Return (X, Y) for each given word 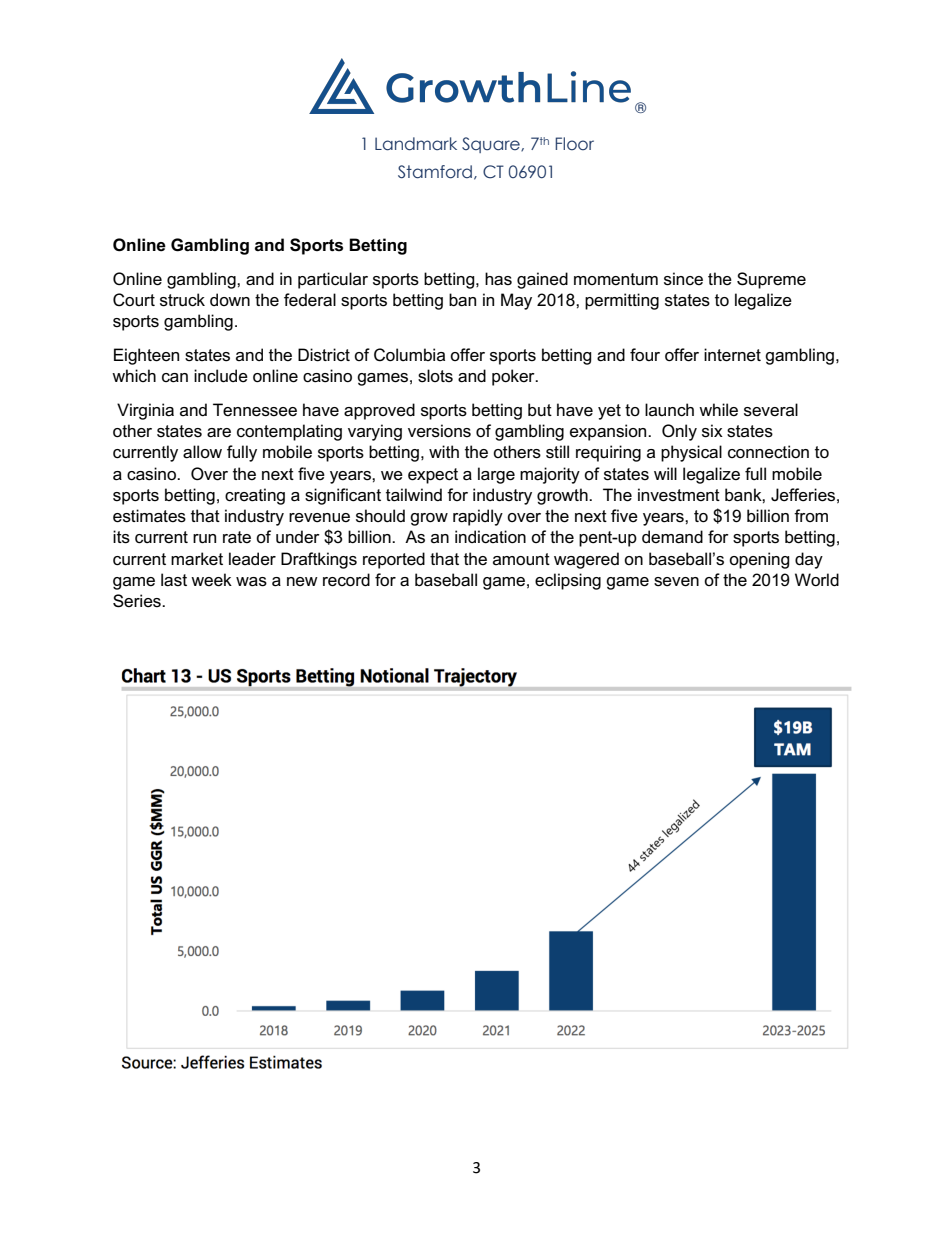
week (211, 580)
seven (676, 582)
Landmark (416, 144)
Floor (574, 144)
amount (521, 559)
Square (492, 145)
